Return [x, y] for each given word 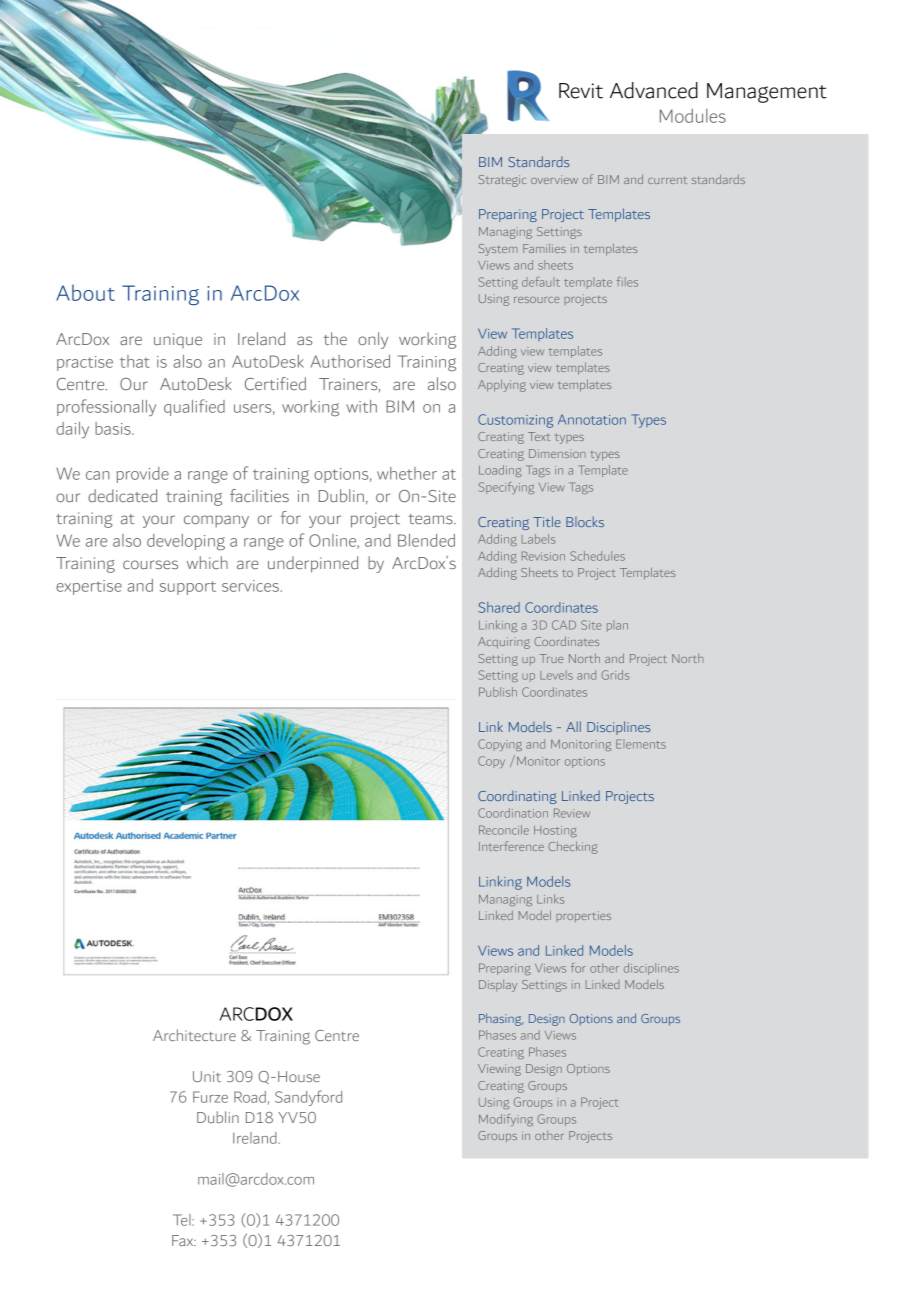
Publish [498, 692]
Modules [693, 116]
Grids [615, 675]
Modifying [506, 1120]
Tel [183, 1220]
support [188, 588]
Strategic [502, 181]
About [85, 292]
